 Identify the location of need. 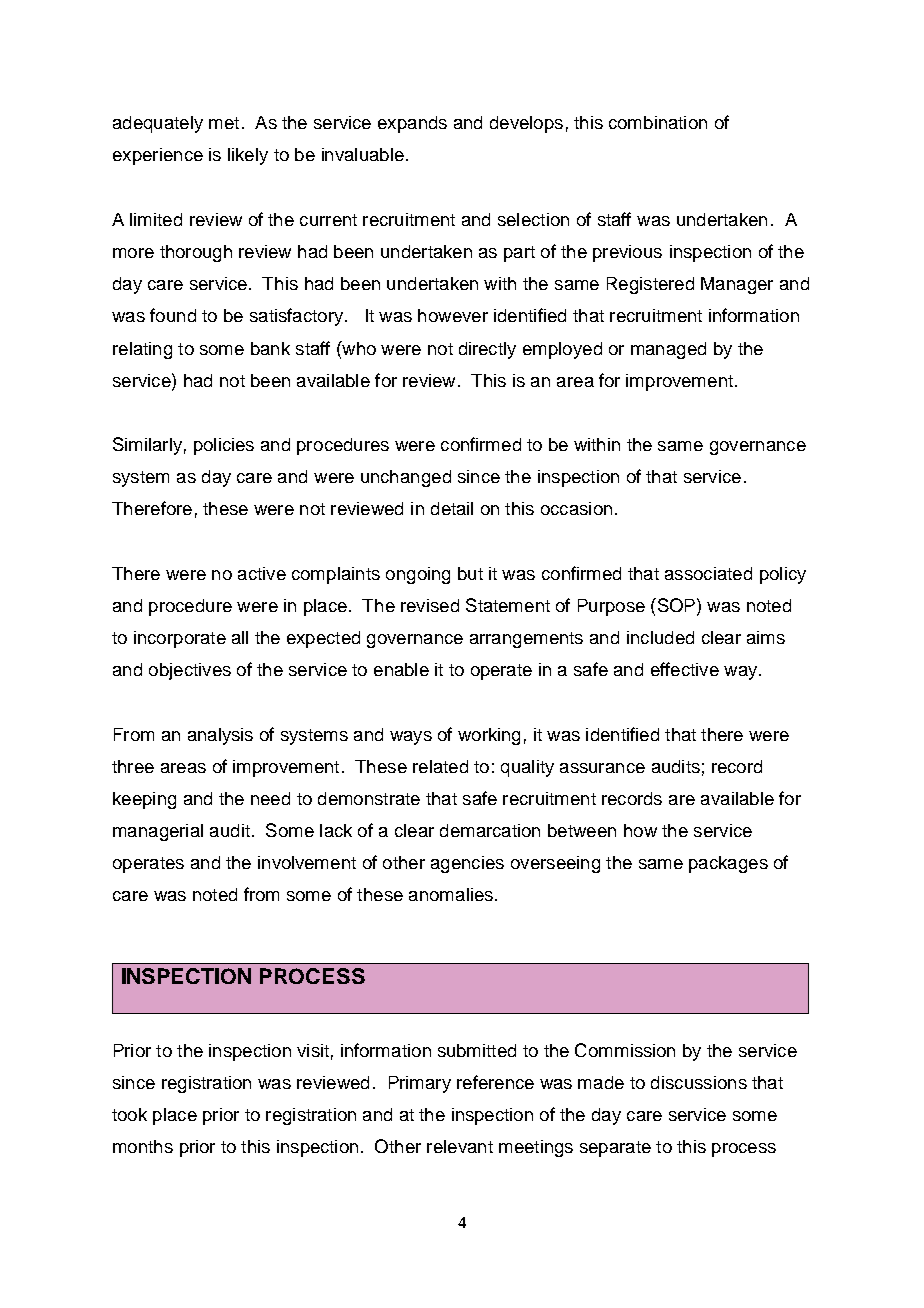
(270, 798).
